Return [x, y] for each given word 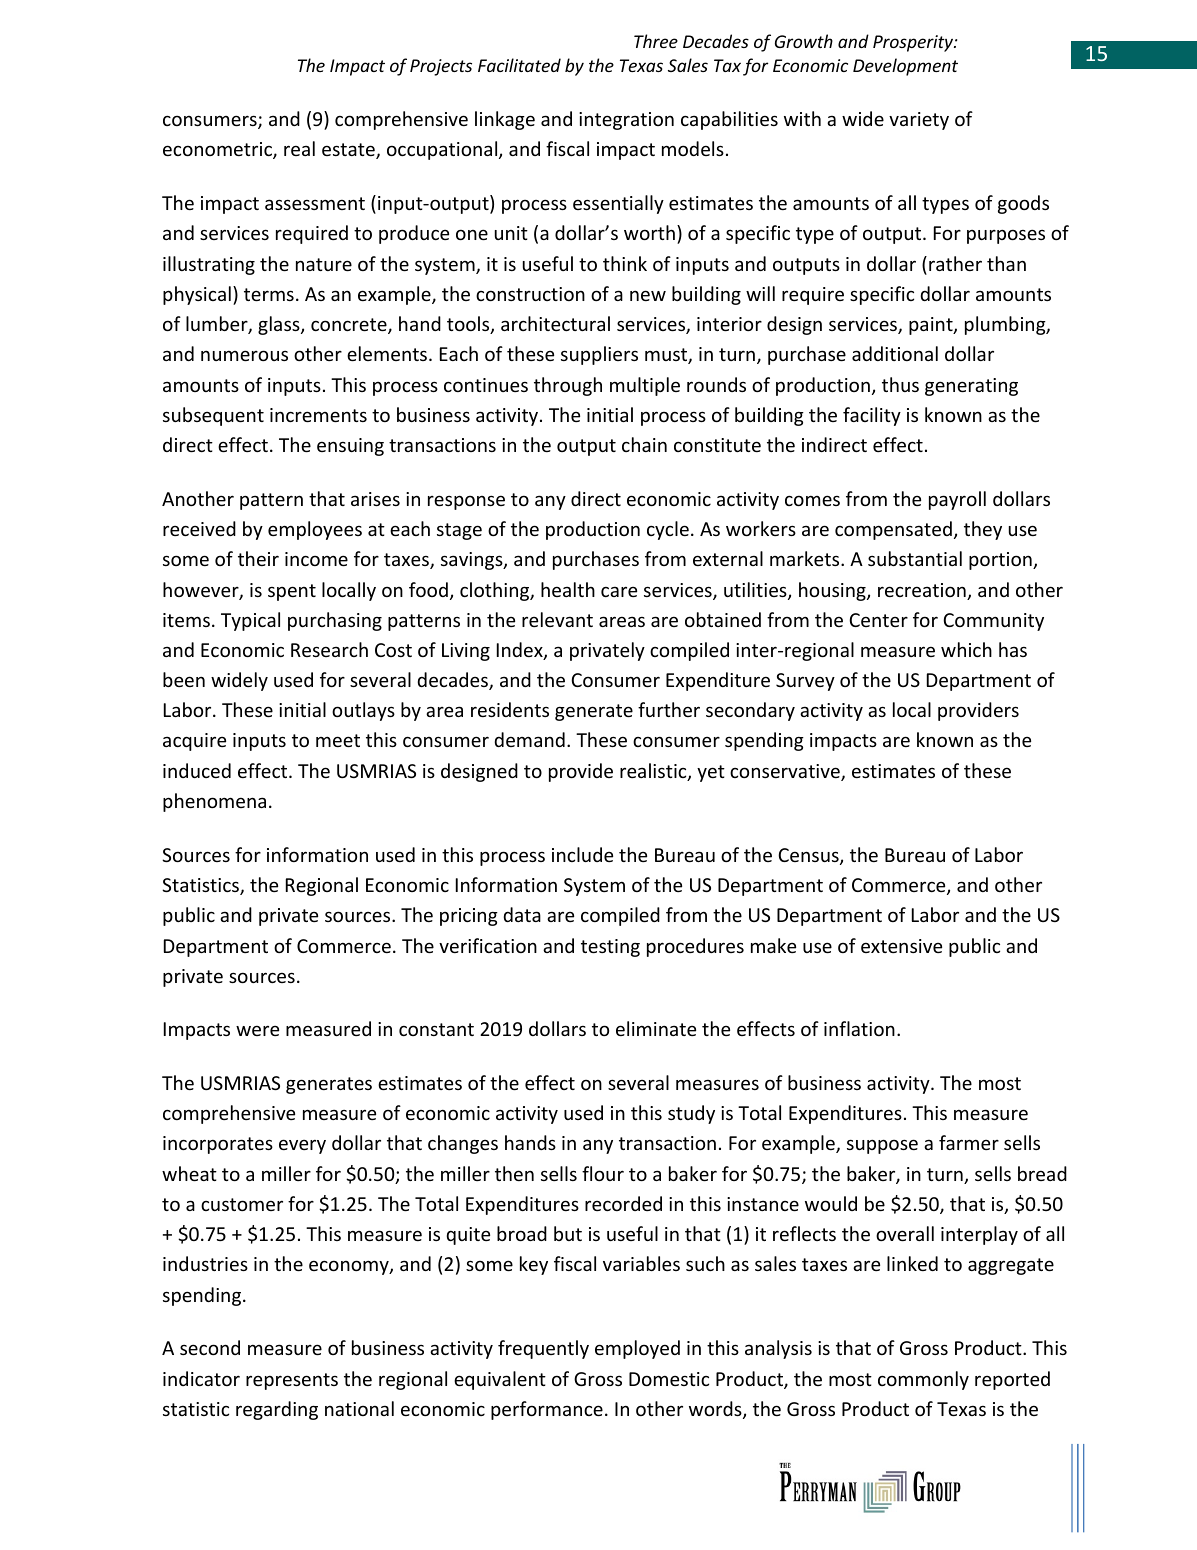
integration [626, 121]
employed [637, 1349]
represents [292, 1381]
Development [905, 67]
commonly [923, 1380]
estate [349, 151]
